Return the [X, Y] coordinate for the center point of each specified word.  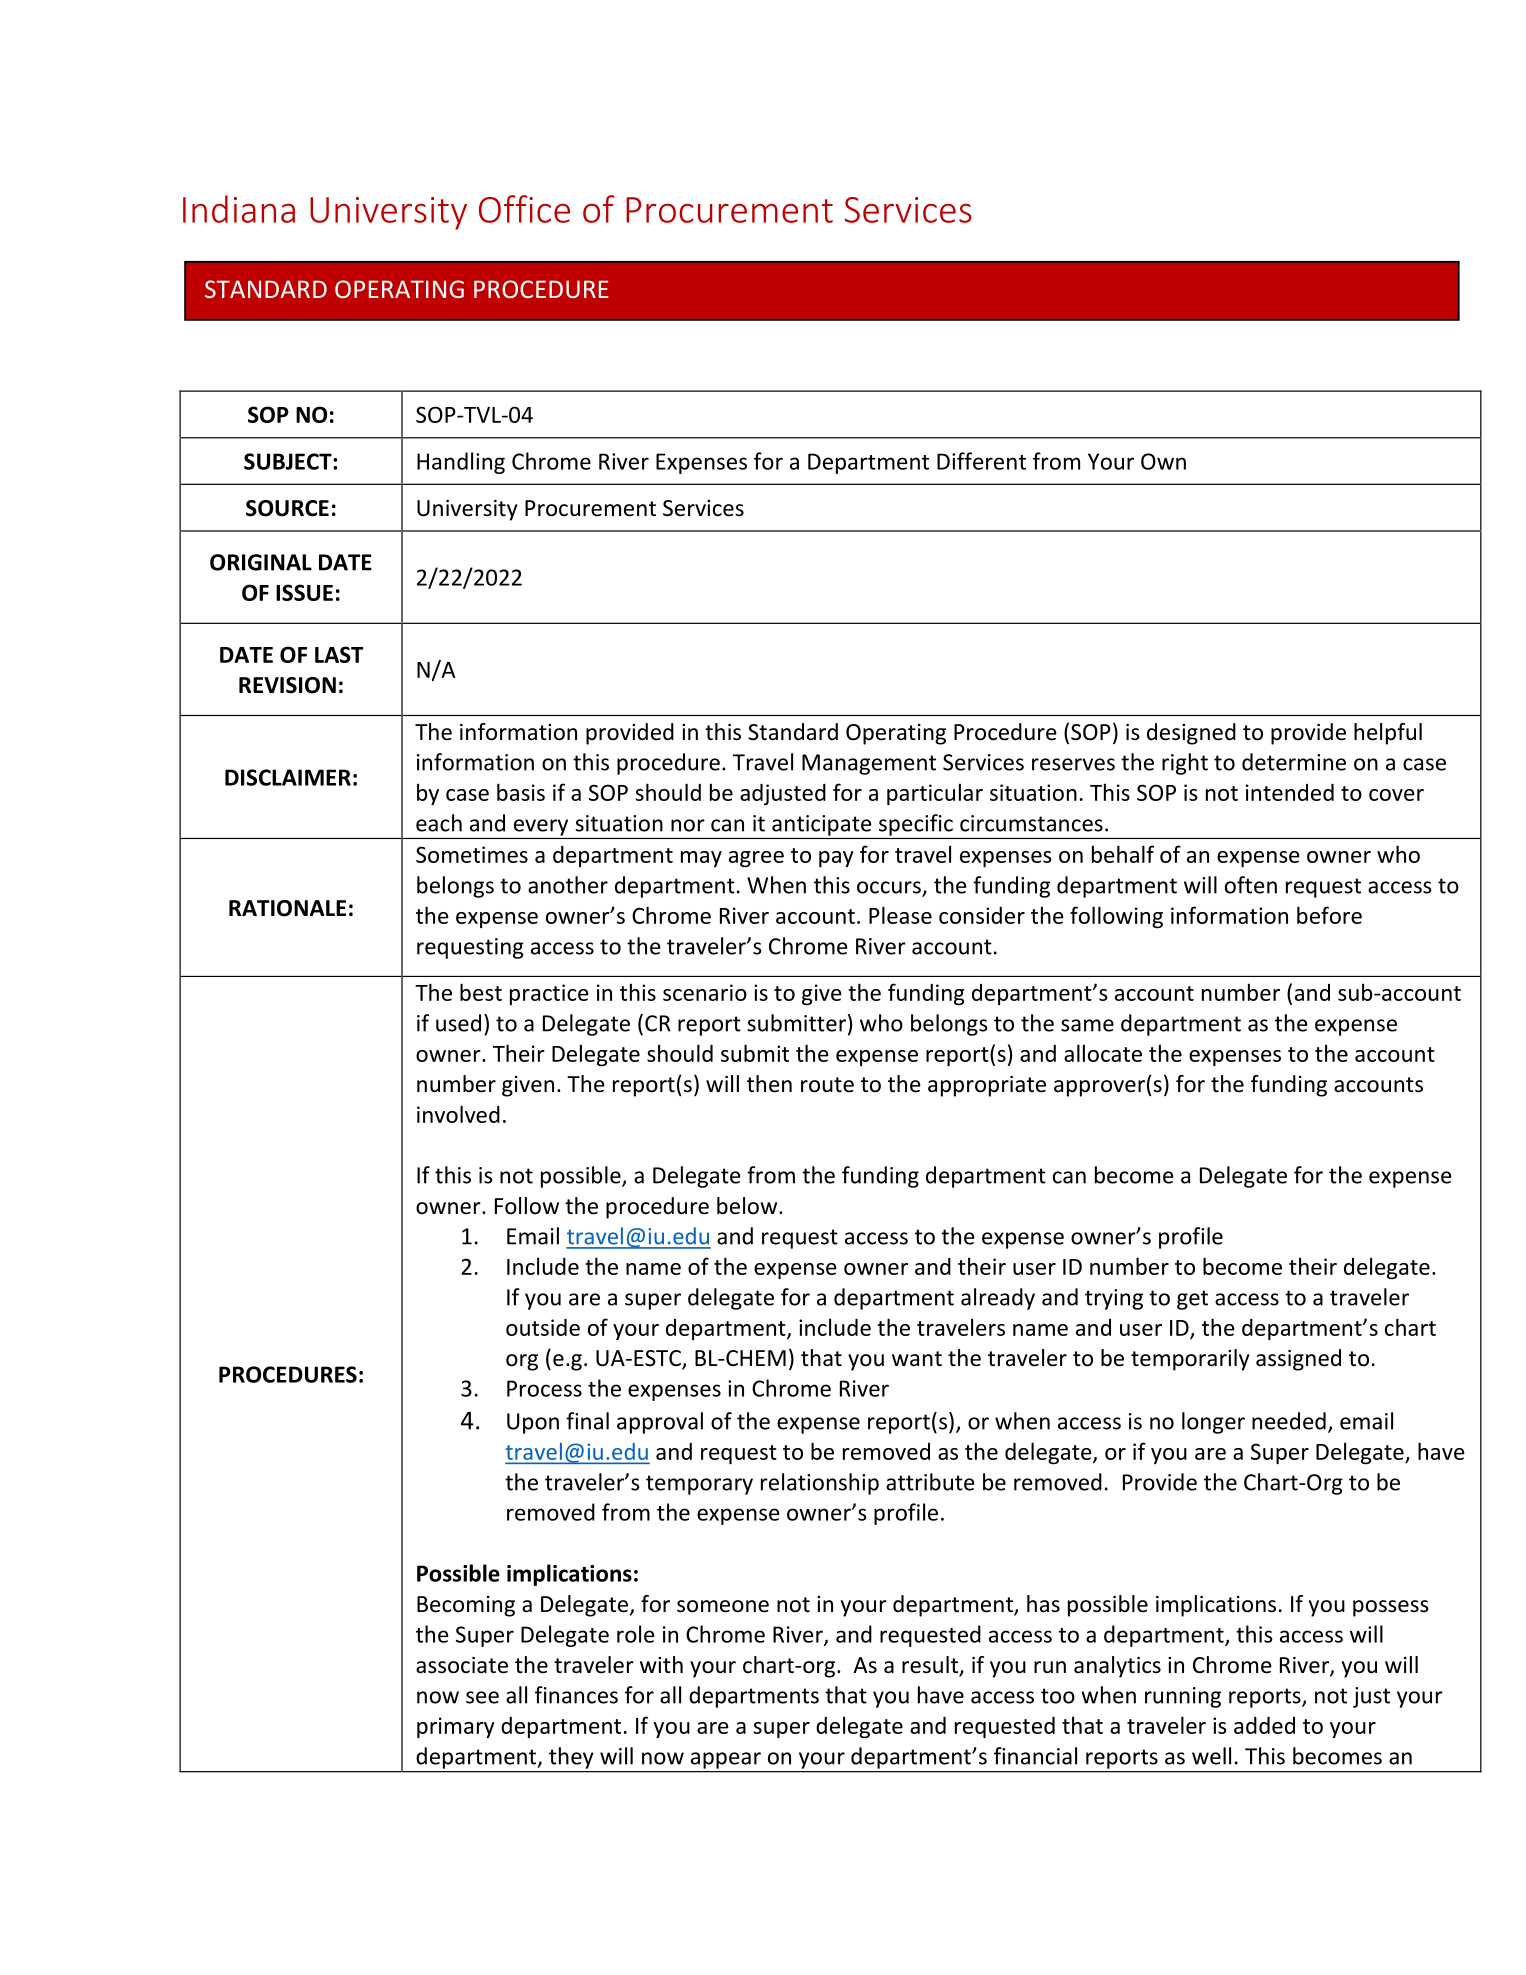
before [1329, 915]
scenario [705, 992]
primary [456, 1727]
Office [524, 209]
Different [981, 461]
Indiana [239, 209]
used [458, 1023]
